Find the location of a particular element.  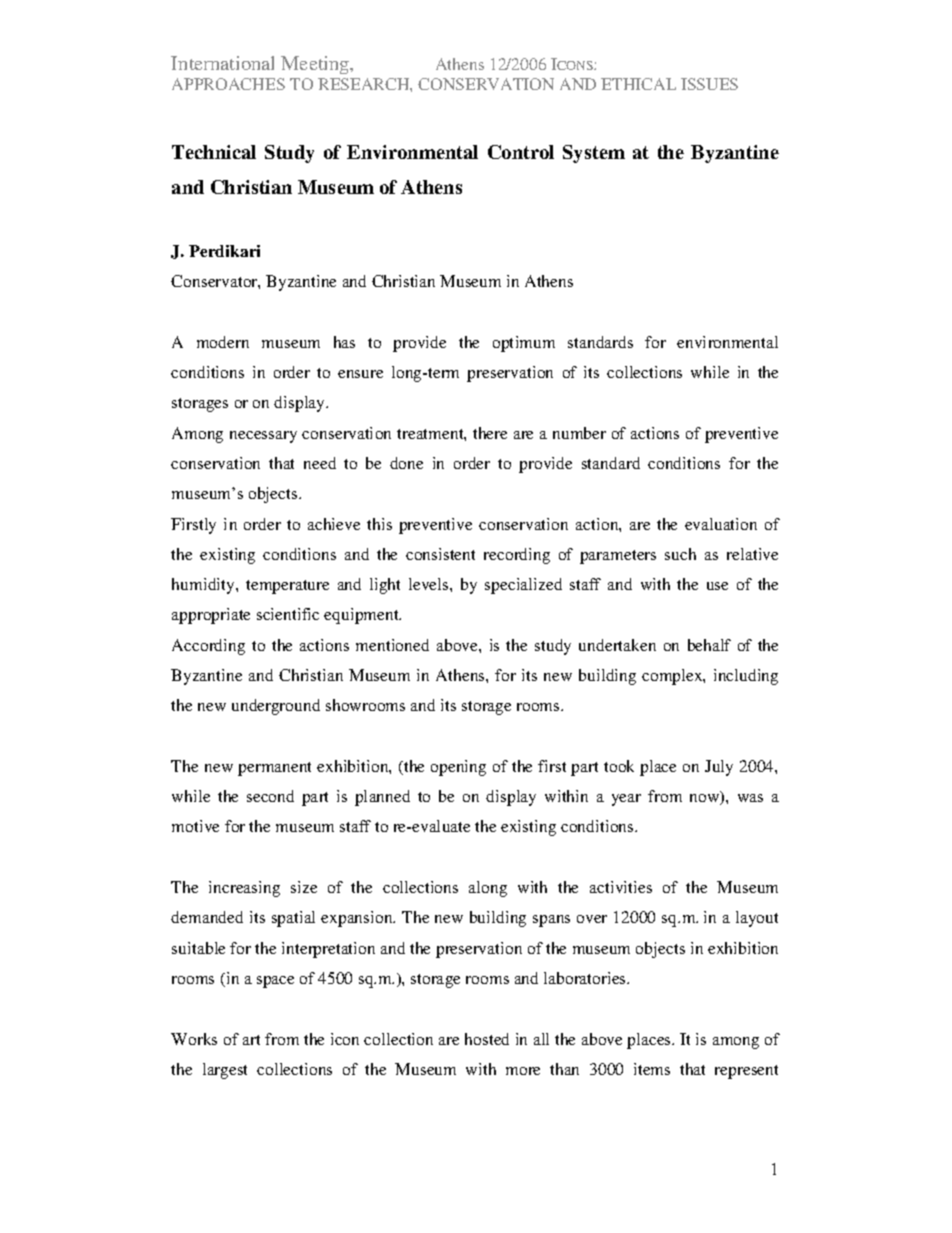

necessary is located at coordinates (263, 437).
